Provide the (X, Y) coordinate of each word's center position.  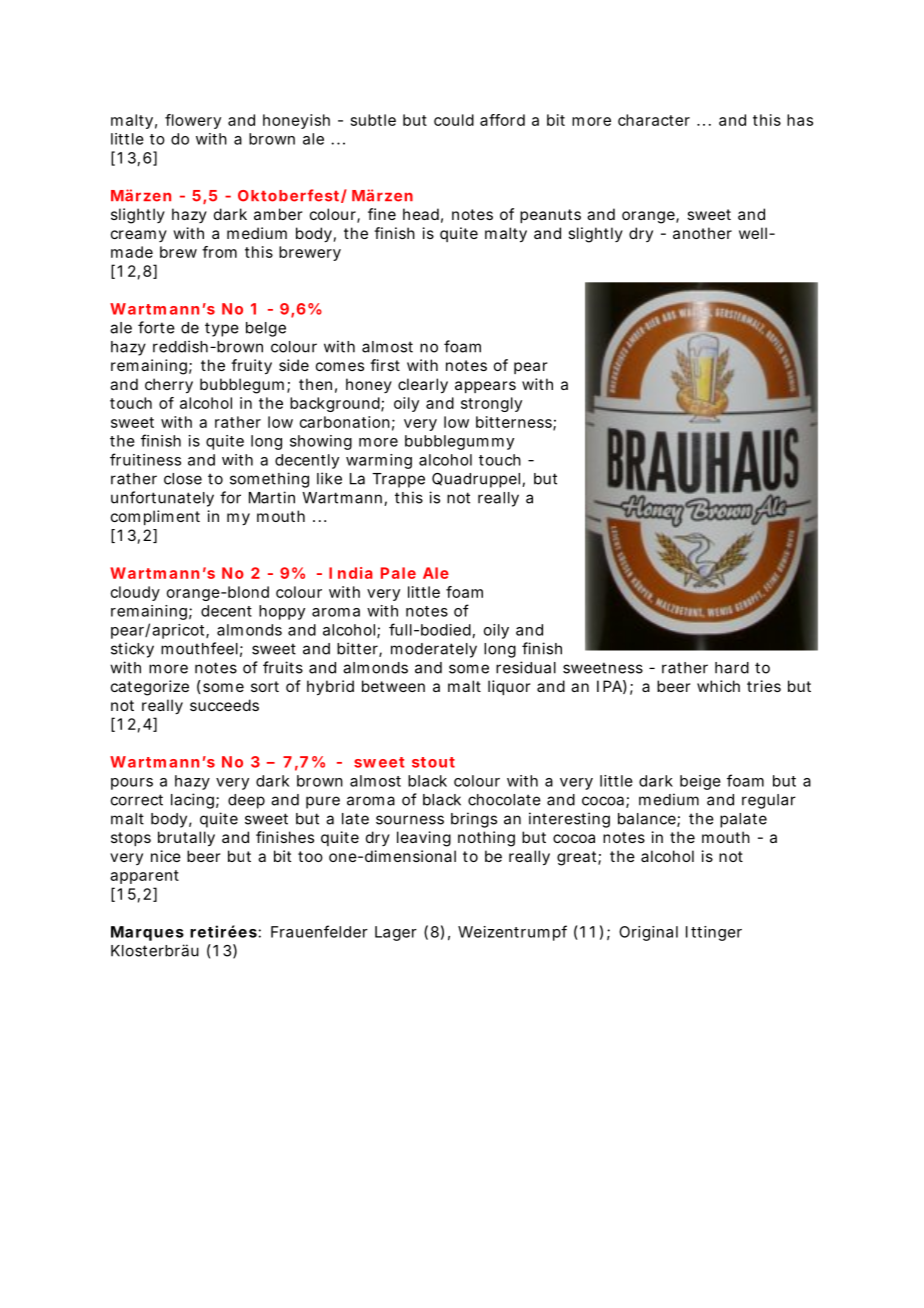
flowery (193, 121)
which (718, 686)
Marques (147, 933)
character (654, 120)
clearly (423, 386)
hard (732, 668)
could (454, 120)
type (222, 329)
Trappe (398, 480)
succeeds (224, 705)
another (702, 233)
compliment (155, 517)
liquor (509, 687)
